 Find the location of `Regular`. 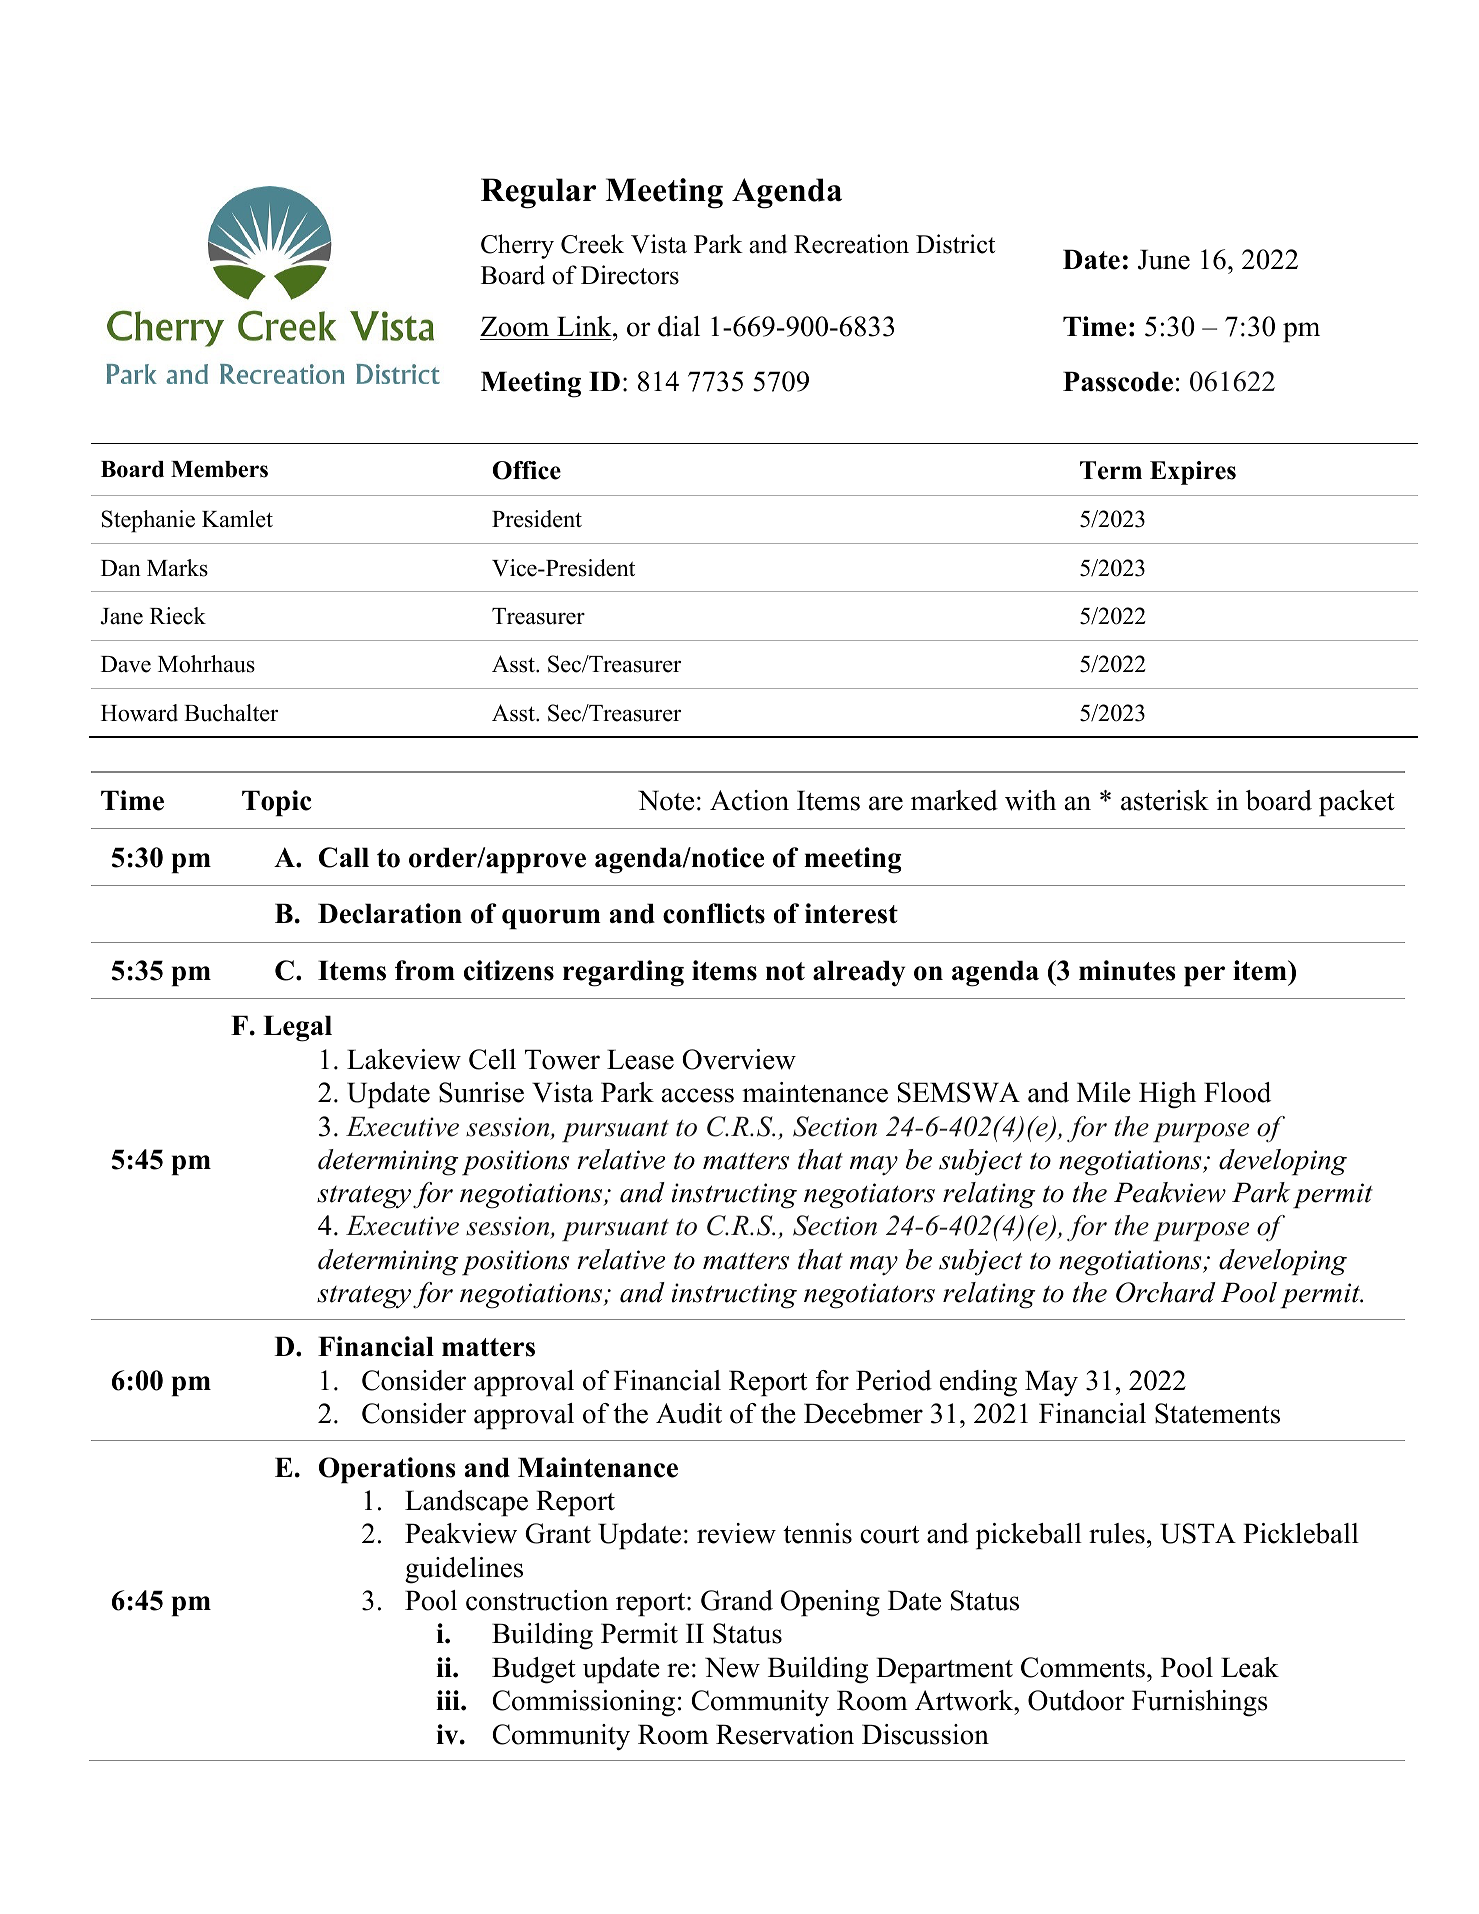

Regular is located at coordinates (538, 193).
